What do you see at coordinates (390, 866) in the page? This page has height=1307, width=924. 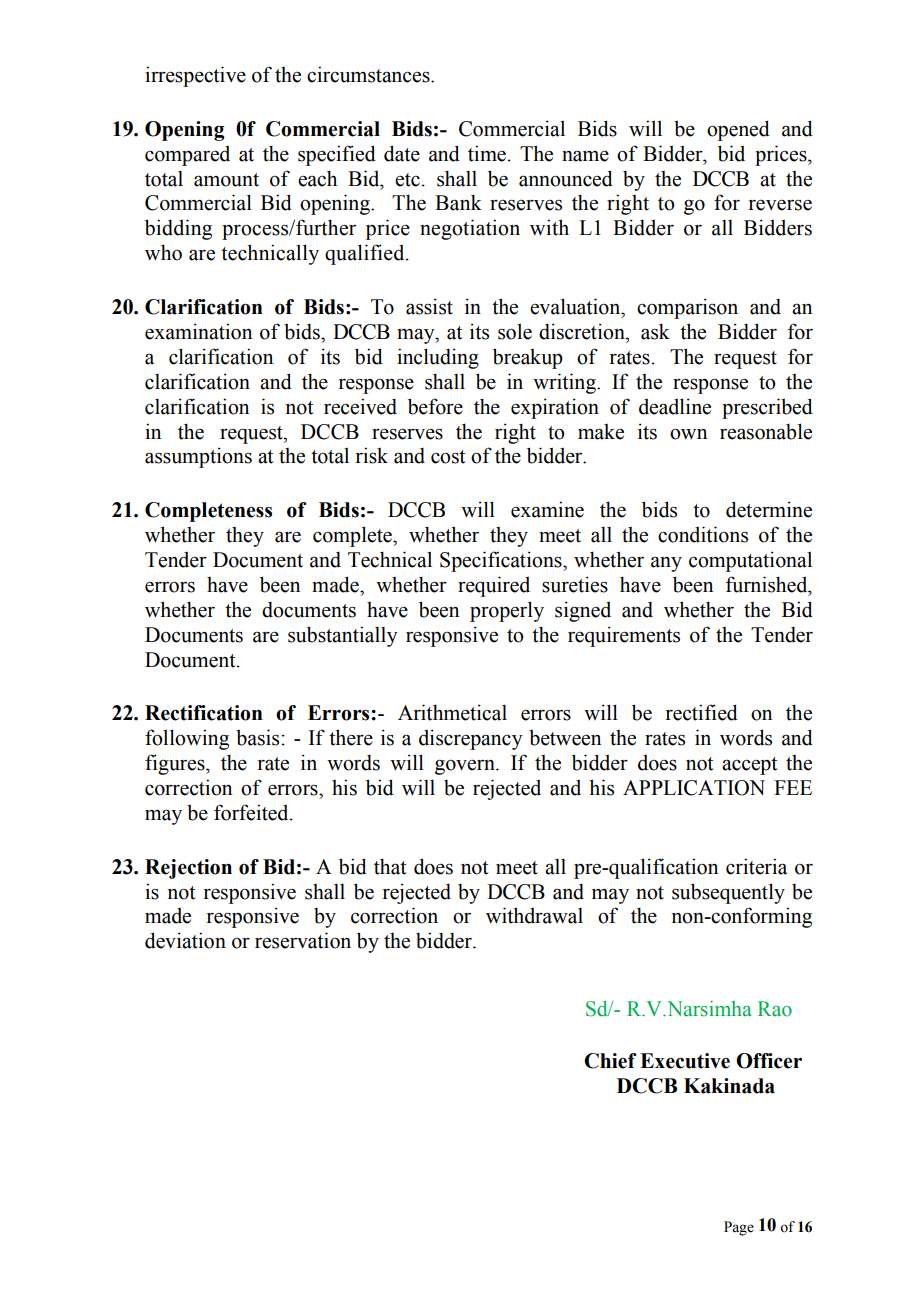 I see `that` at bounding box center [390, 866].
